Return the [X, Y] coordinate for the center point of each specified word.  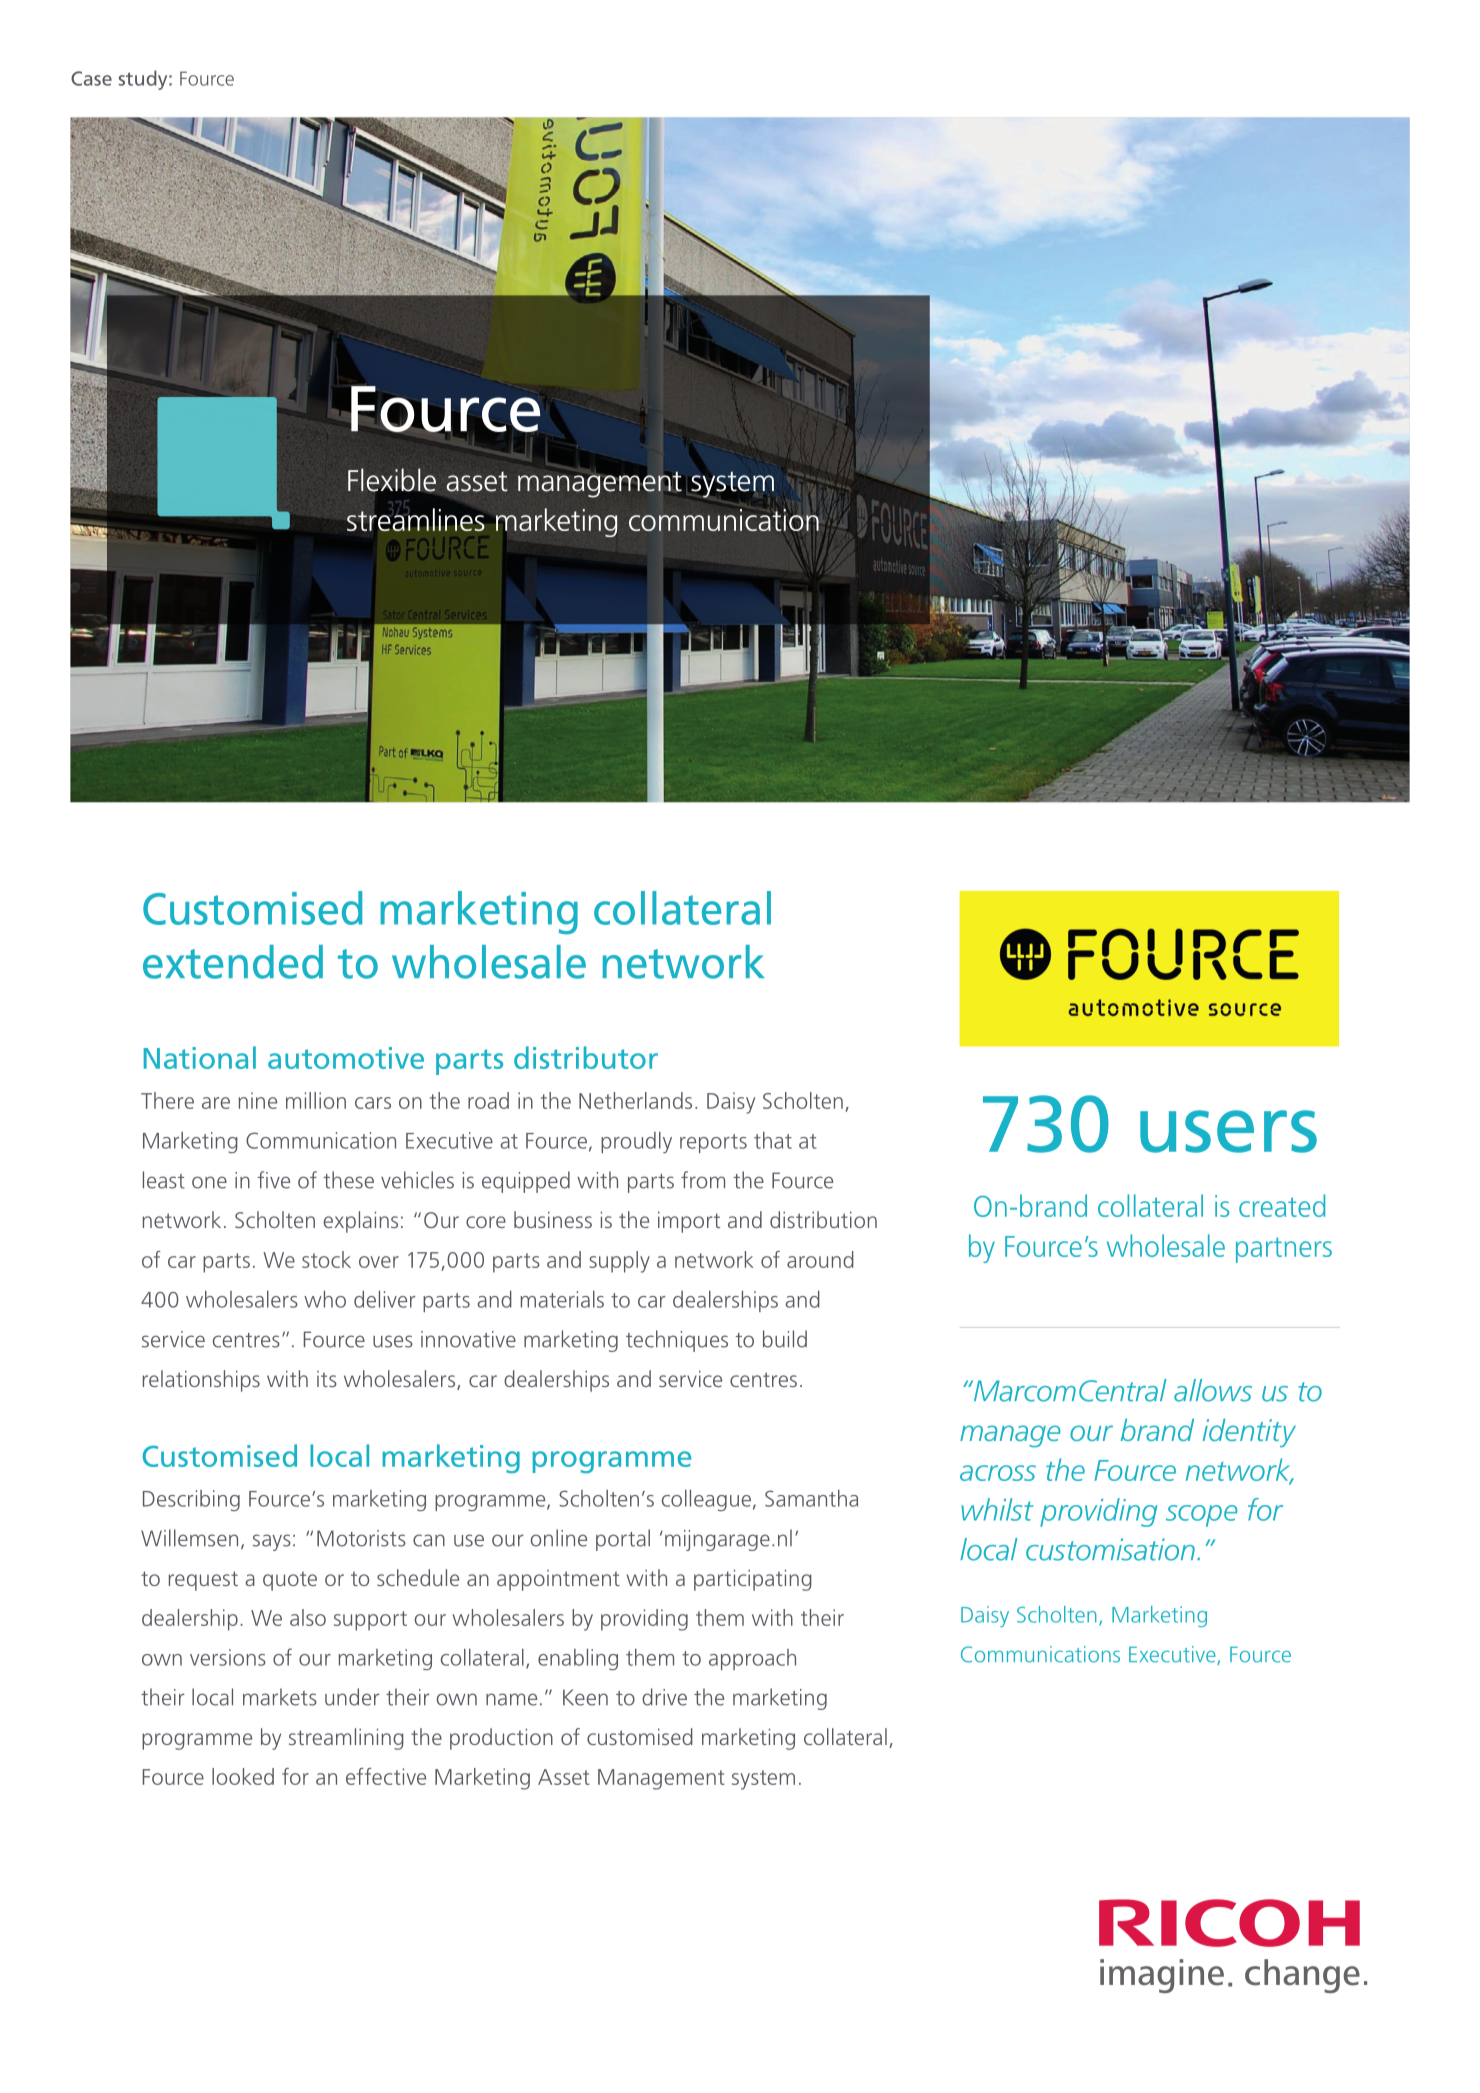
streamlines [416, 519]
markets [280, 1697]
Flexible [392, 480]
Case [91, 78]
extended [233, 962]
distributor [586, 1057]
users [1228, 1131]
